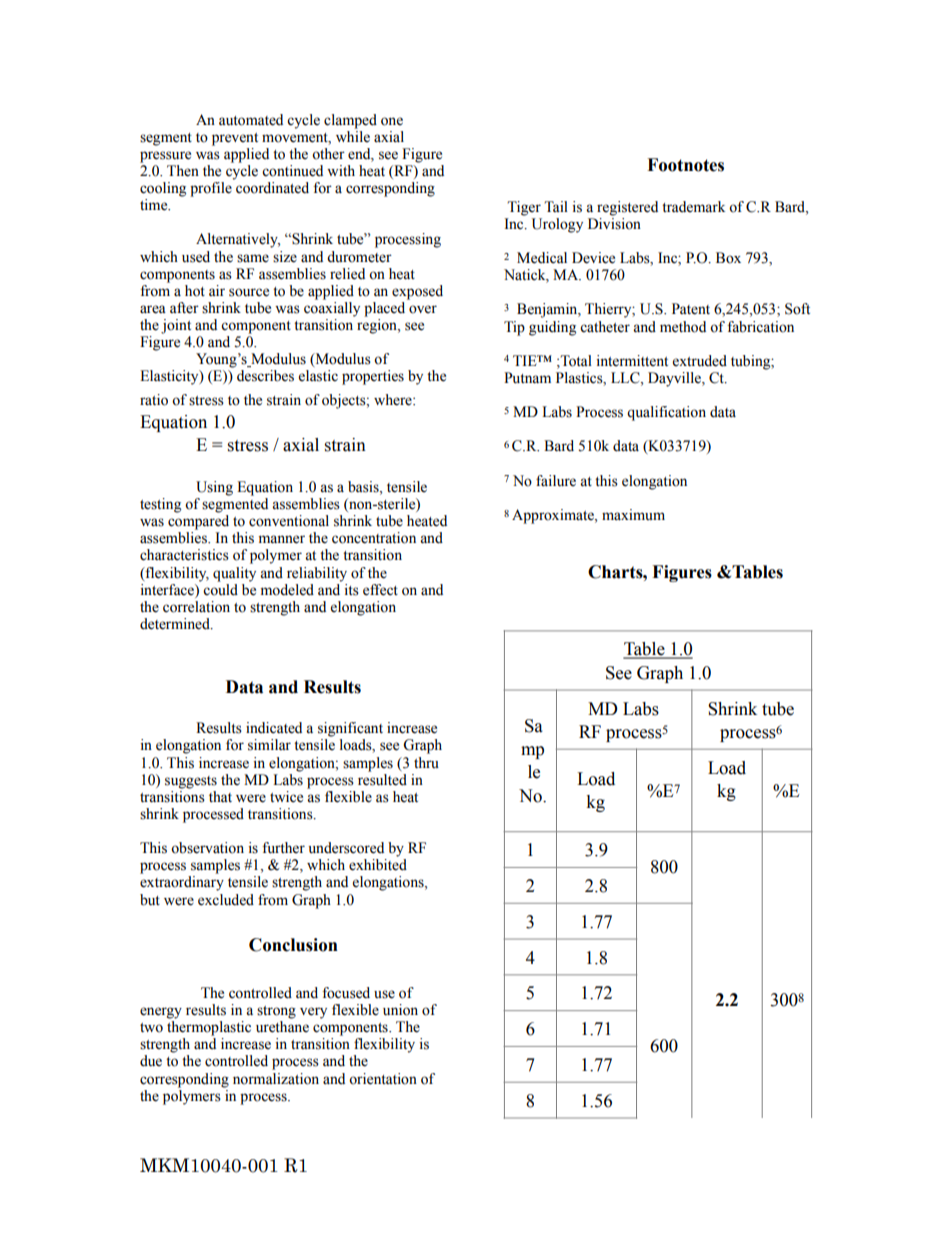 The height and width of the screenshot is (1233, 952). Describe the element at coordinates (209, 1028) in the screenshot. I see `thermoplastic` at that location.
